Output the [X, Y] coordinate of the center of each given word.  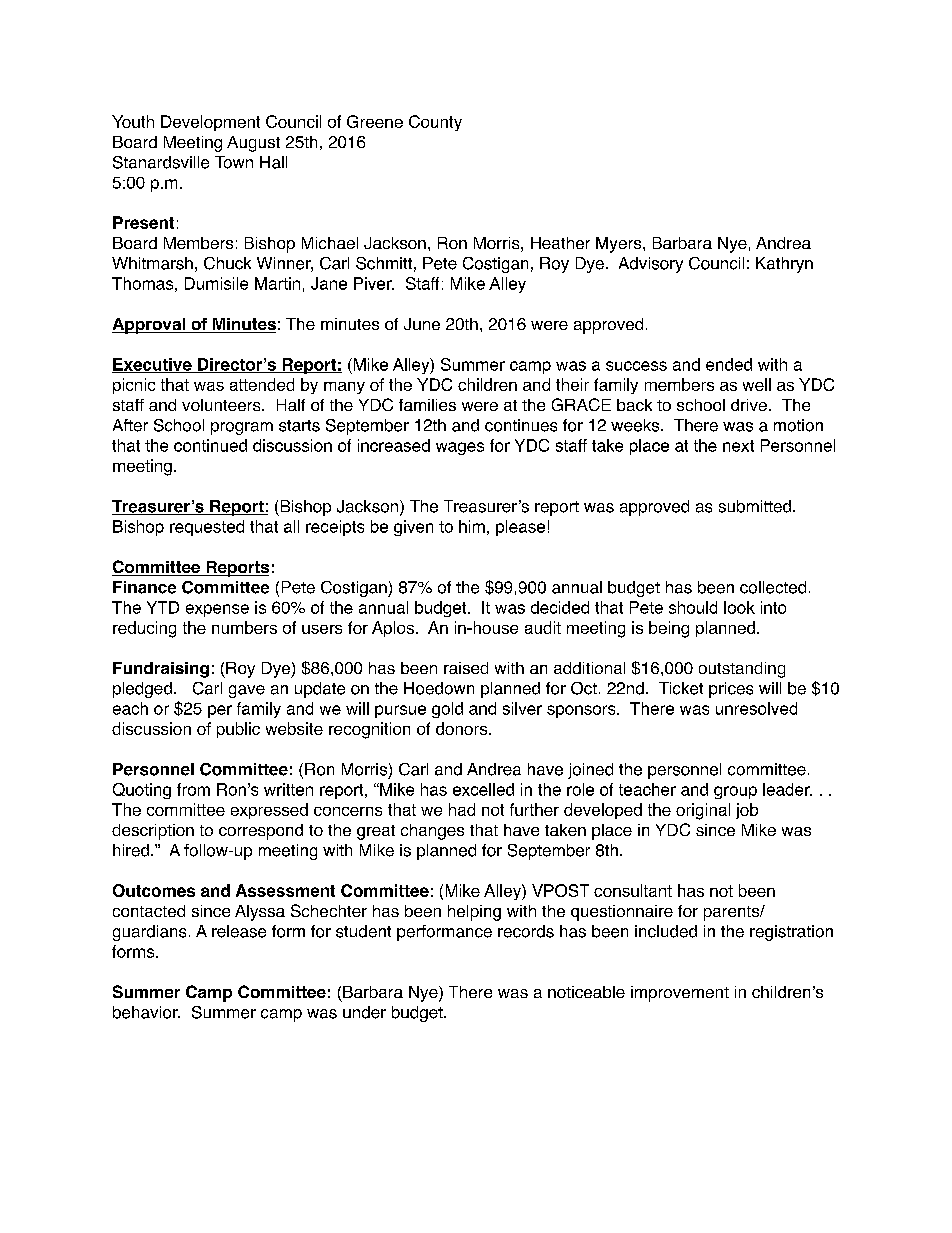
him [472, 526]
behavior [146, 1012]
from [193, 789]
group [735, 792]
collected [773, 587]
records [526, 931]
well [757, 384]
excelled [483, 789]
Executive [153, 365]
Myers [620, 245]
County [435, 123]
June [422, 324]
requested [207, 528]
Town [234, 162]
